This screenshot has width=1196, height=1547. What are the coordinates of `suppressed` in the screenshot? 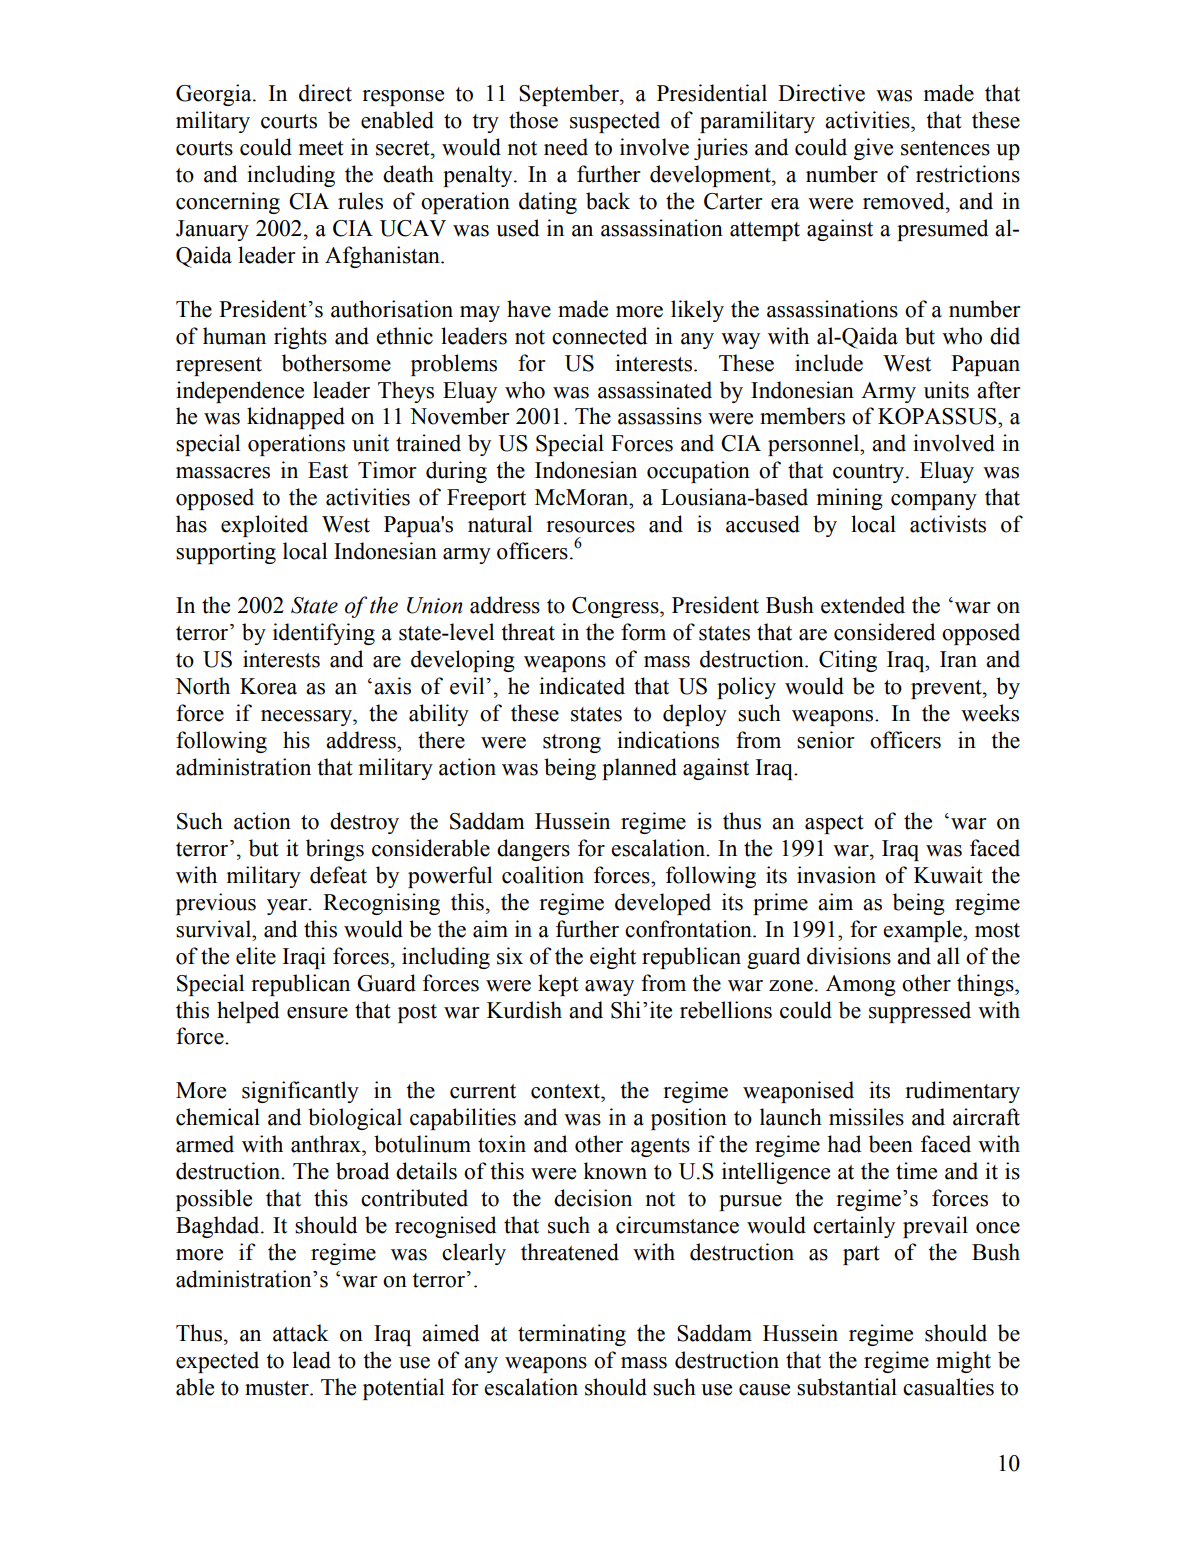 It's located at (920, 1012).
